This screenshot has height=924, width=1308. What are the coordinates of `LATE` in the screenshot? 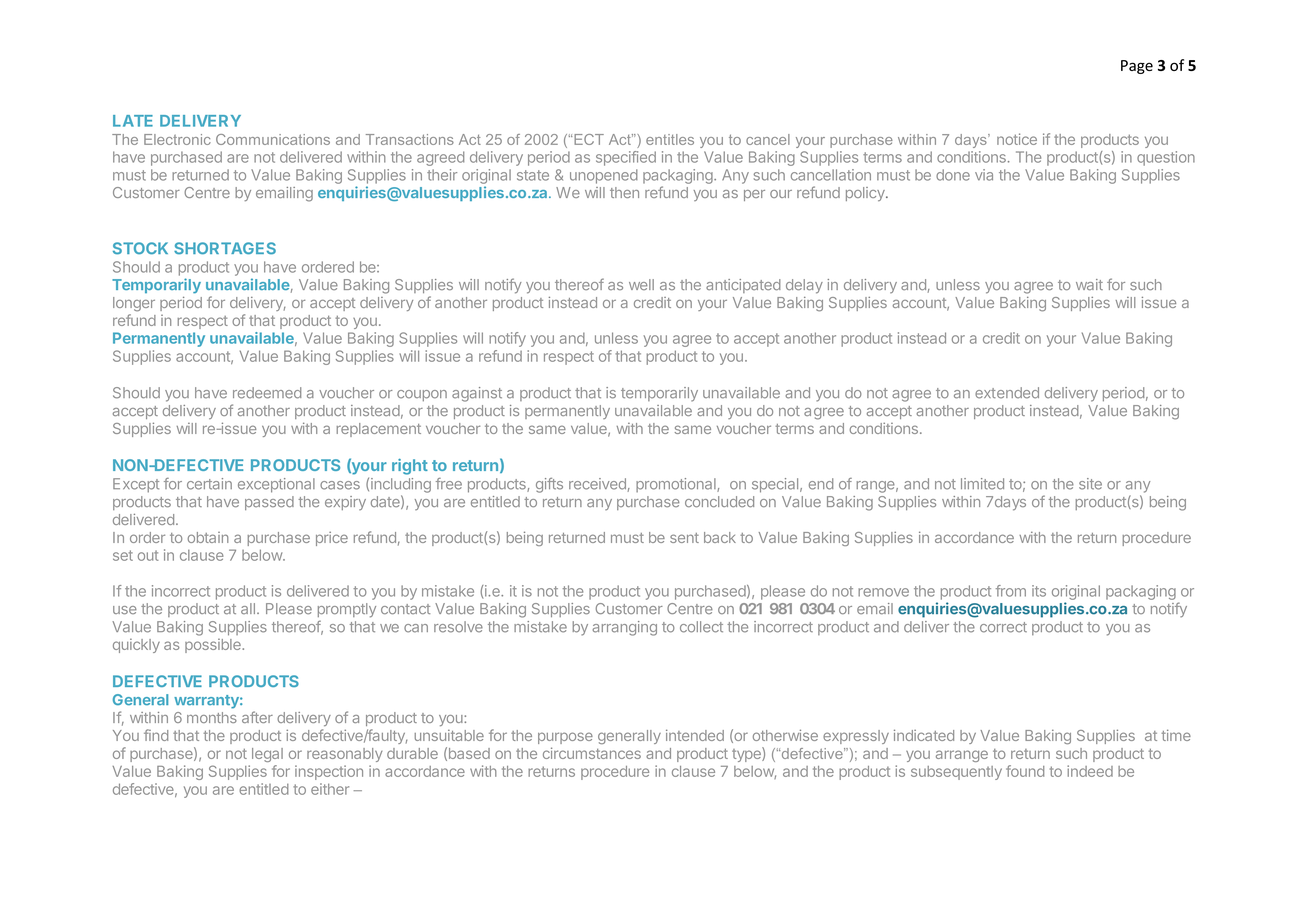 It's located at (133, 121).
